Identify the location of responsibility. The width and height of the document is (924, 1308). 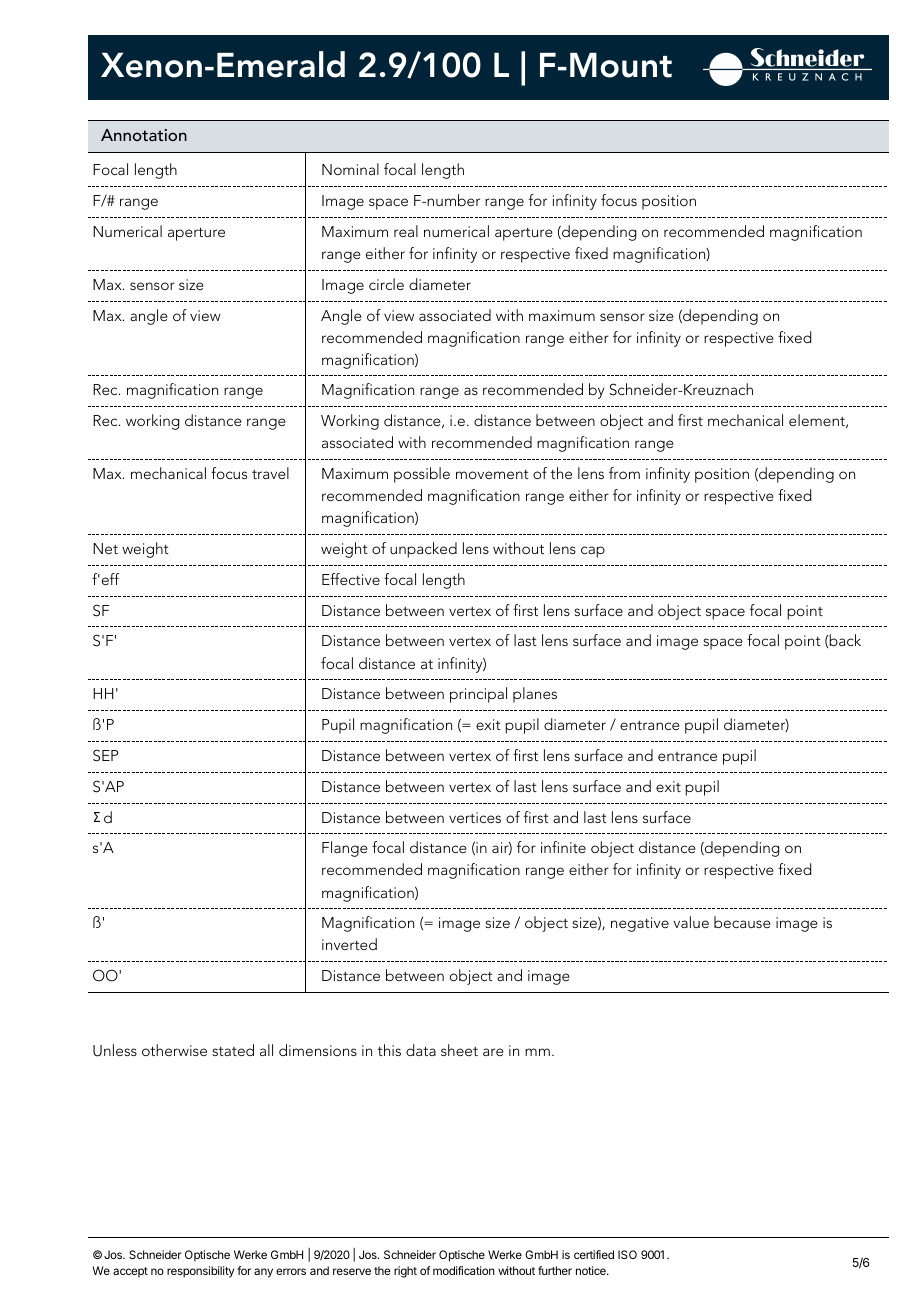
(200, 1272).
